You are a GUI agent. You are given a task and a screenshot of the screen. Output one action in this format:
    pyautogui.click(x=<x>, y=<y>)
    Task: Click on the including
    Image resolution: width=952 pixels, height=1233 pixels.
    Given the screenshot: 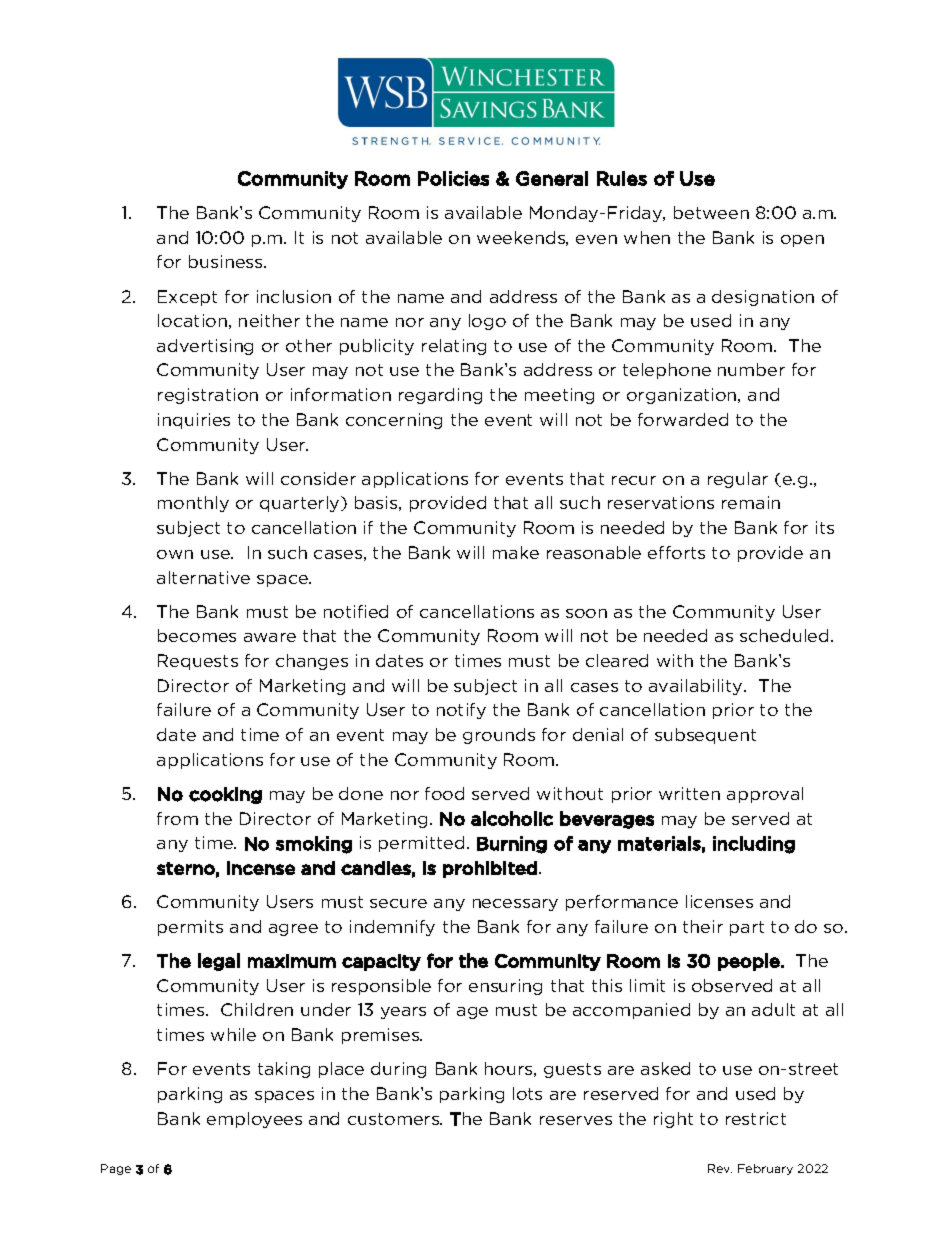 What is the action you would take?
    pyautogui.click(x=754, y=845)
